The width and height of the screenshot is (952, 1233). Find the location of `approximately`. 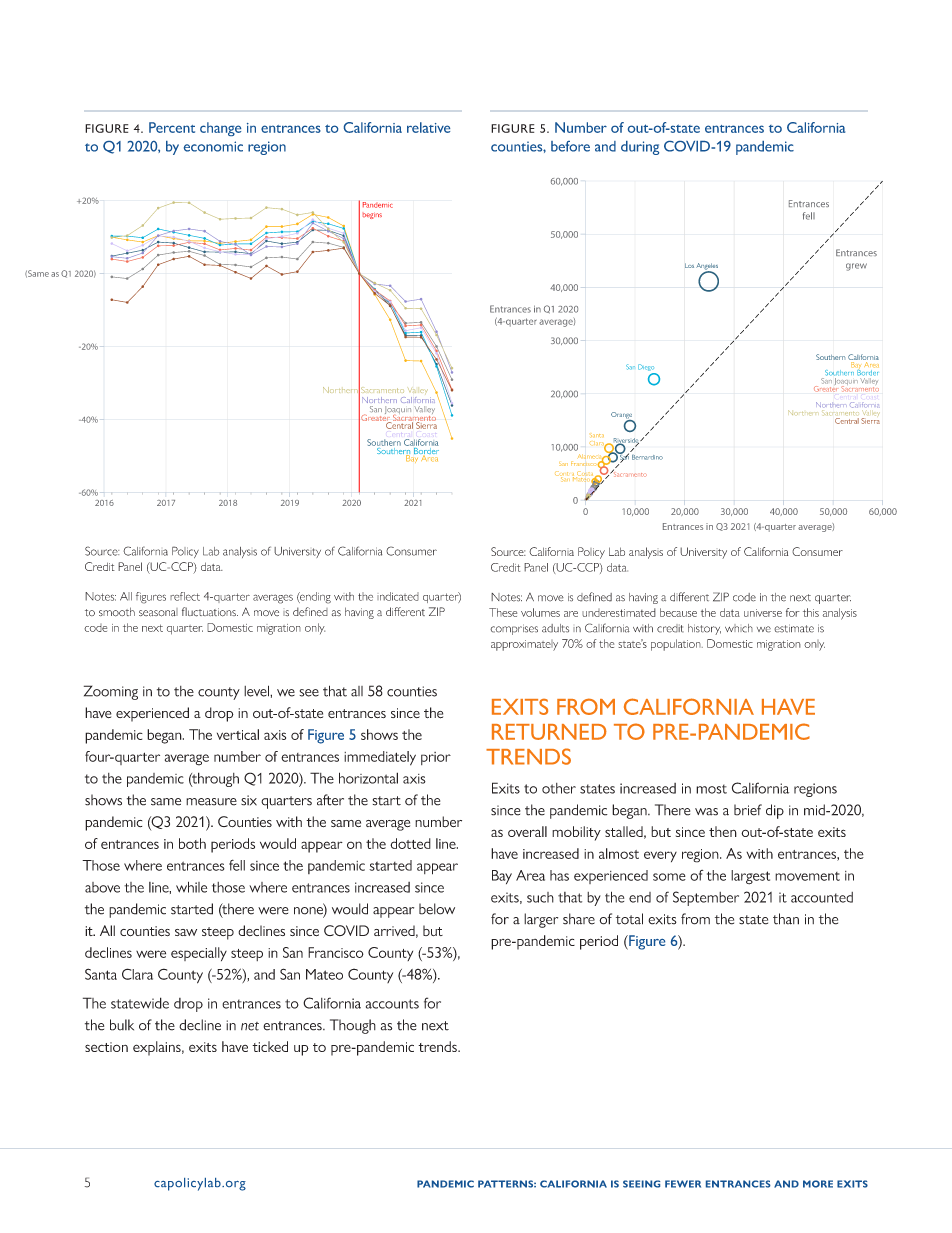

approximately is located at coordinates (524, 645).
